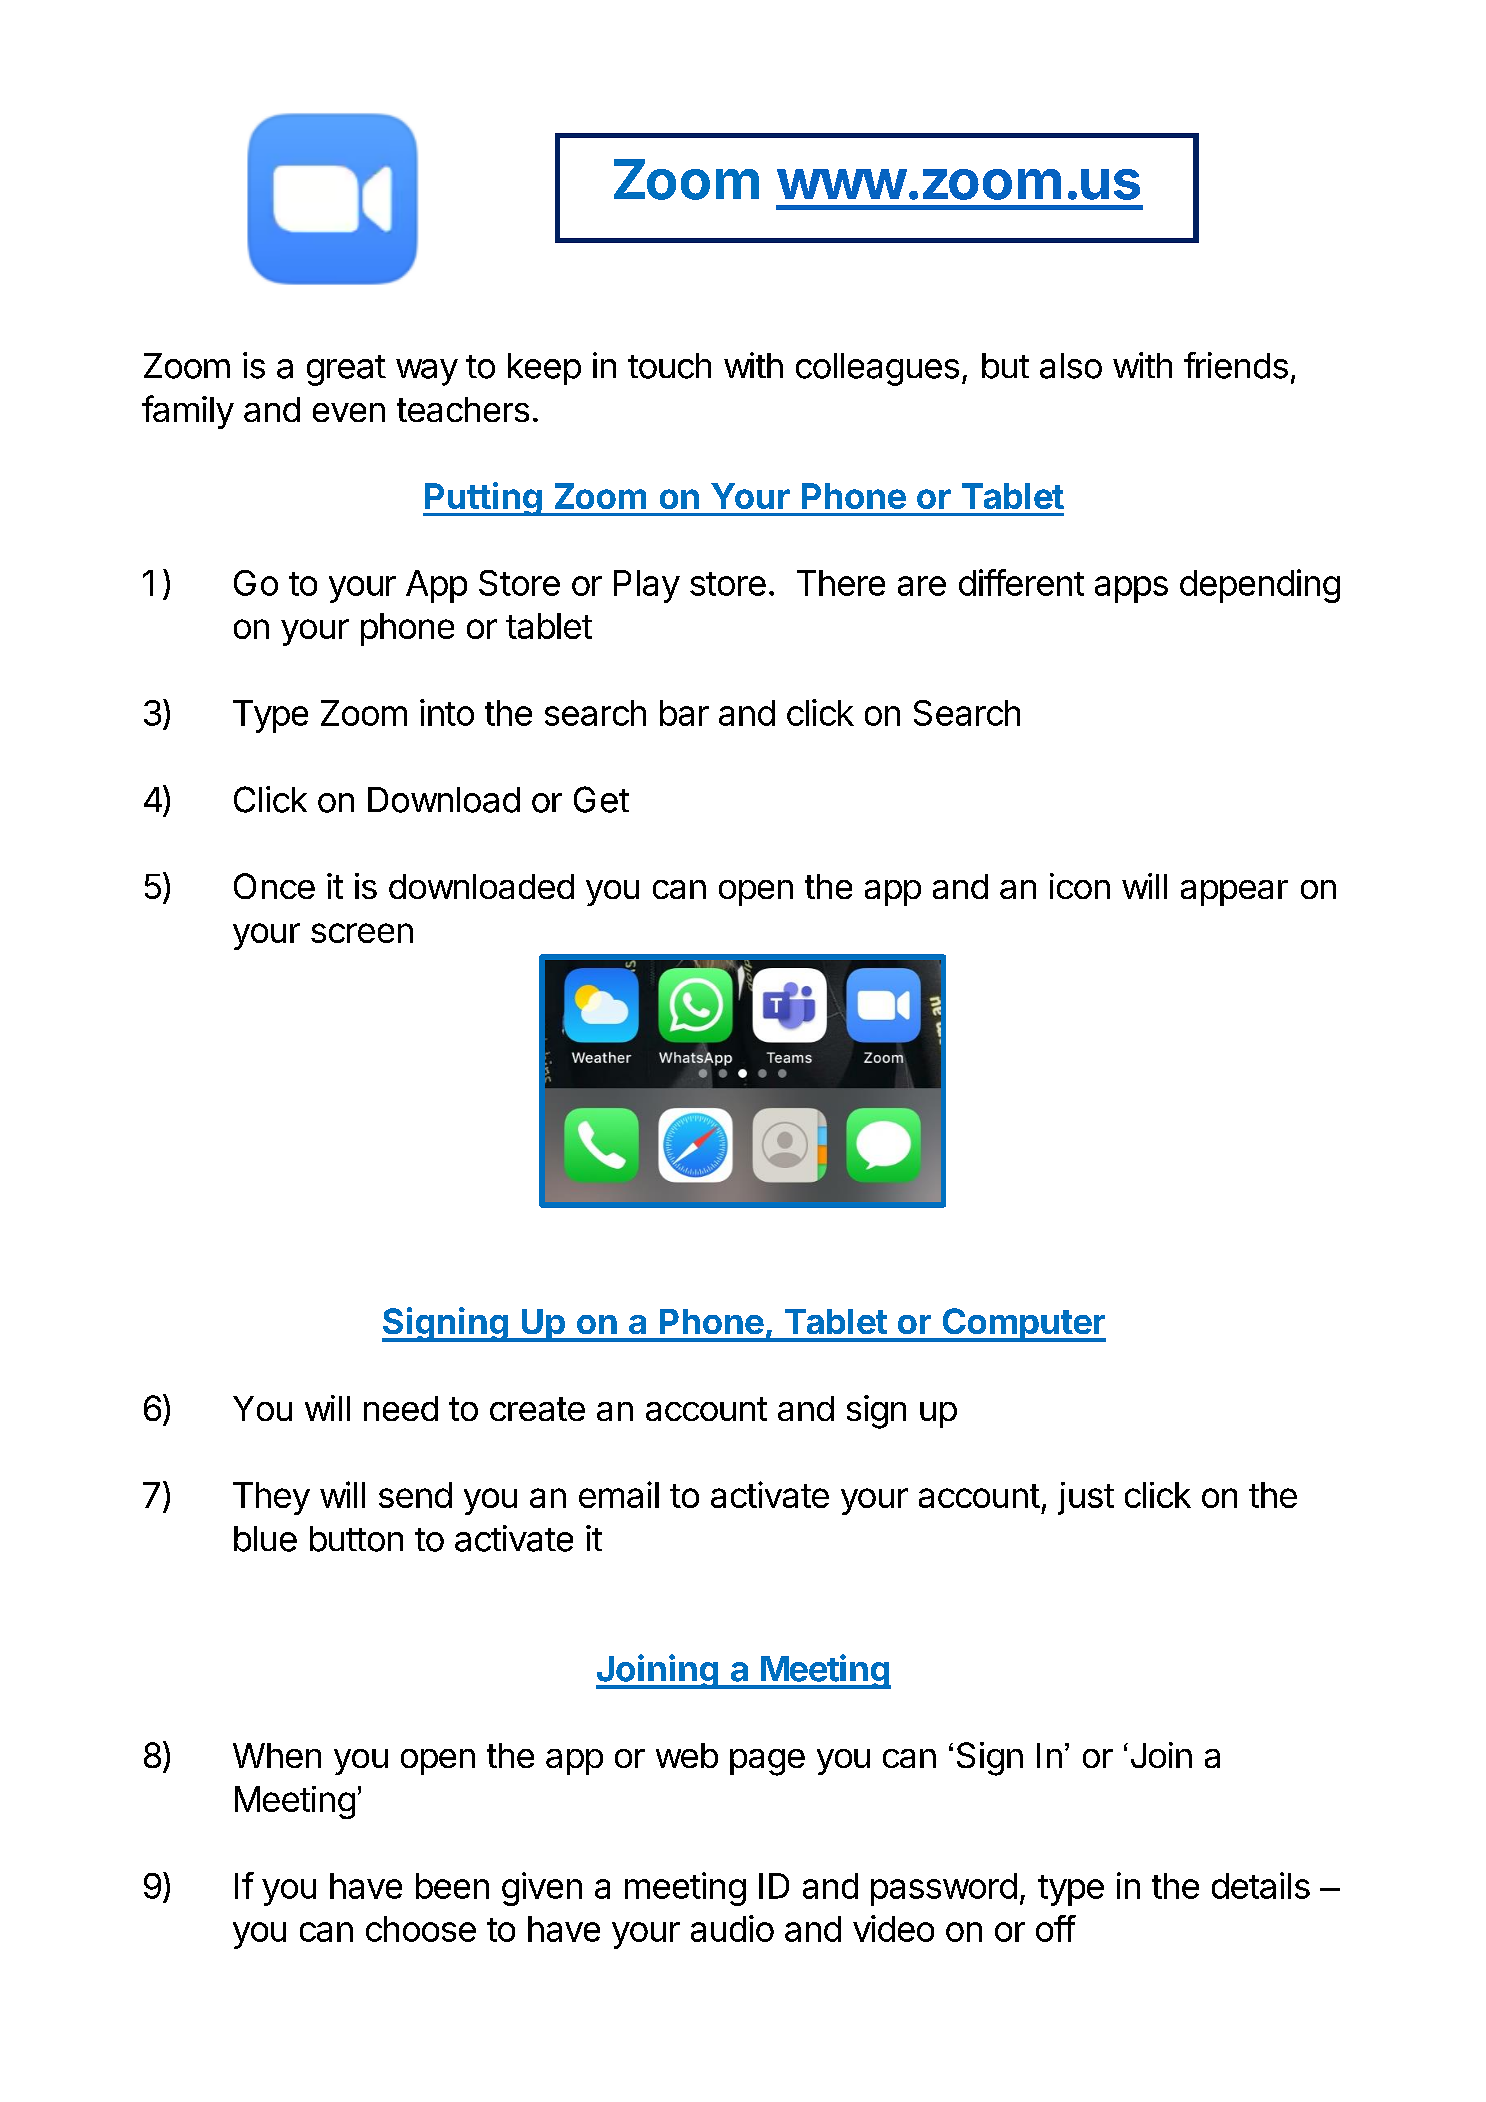 The width and height of the image is (1486, 2102). What do you see at coordinates (421, 1929) in the image?
I see `choose` at bounding box center [421, 1929].
